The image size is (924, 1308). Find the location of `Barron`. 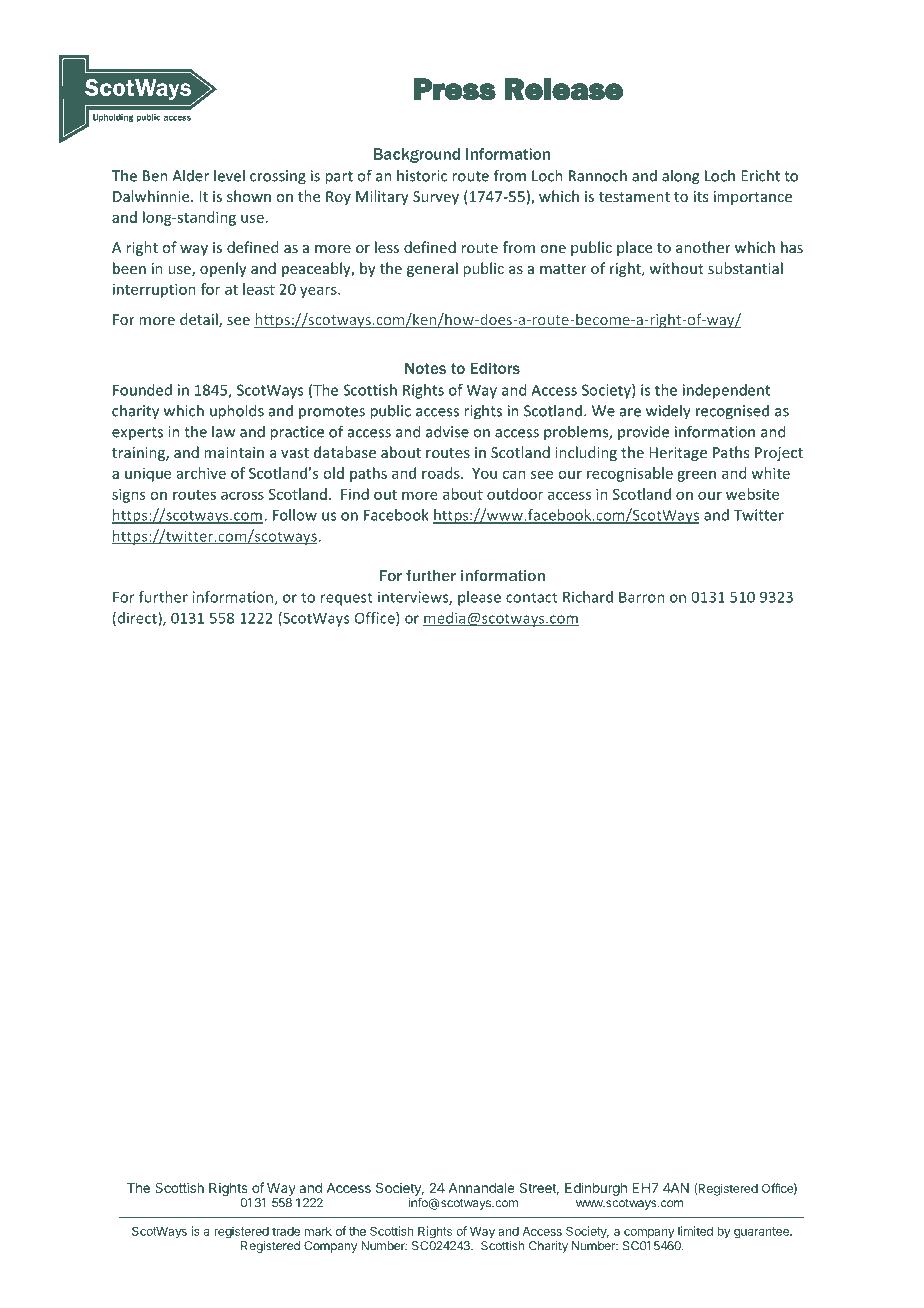

Barron is located at coordinates (641, 597).
